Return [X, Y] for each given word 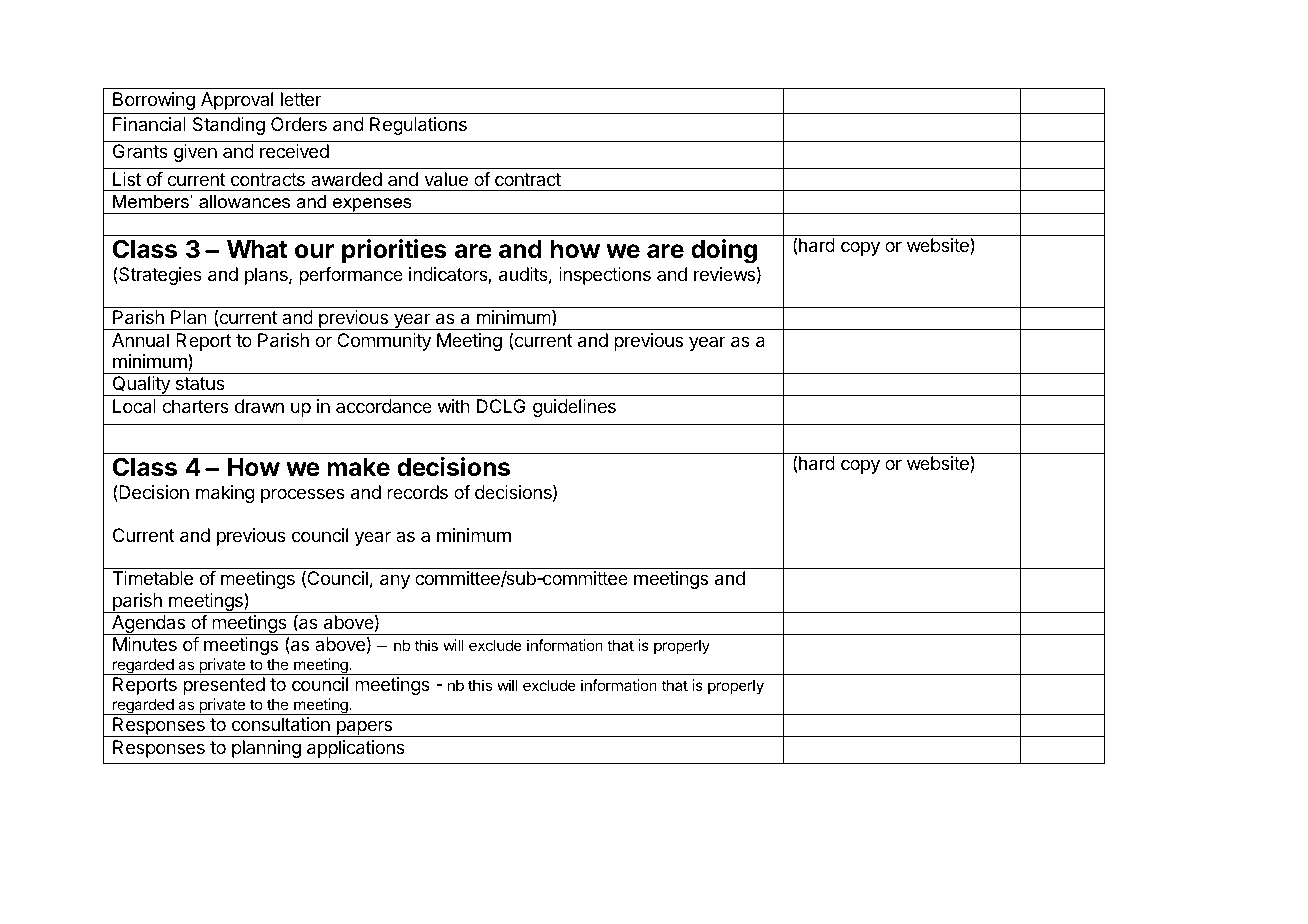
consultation [281, 724]
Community [384, 342]
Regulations [418, 126]
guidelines [574, 408]
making [225, 494]
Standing [229, 126]
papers [364, 728]
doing [724, 251]
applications [356, 749]
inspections [605, 276]
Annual [140, 340]
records [417, 492]
